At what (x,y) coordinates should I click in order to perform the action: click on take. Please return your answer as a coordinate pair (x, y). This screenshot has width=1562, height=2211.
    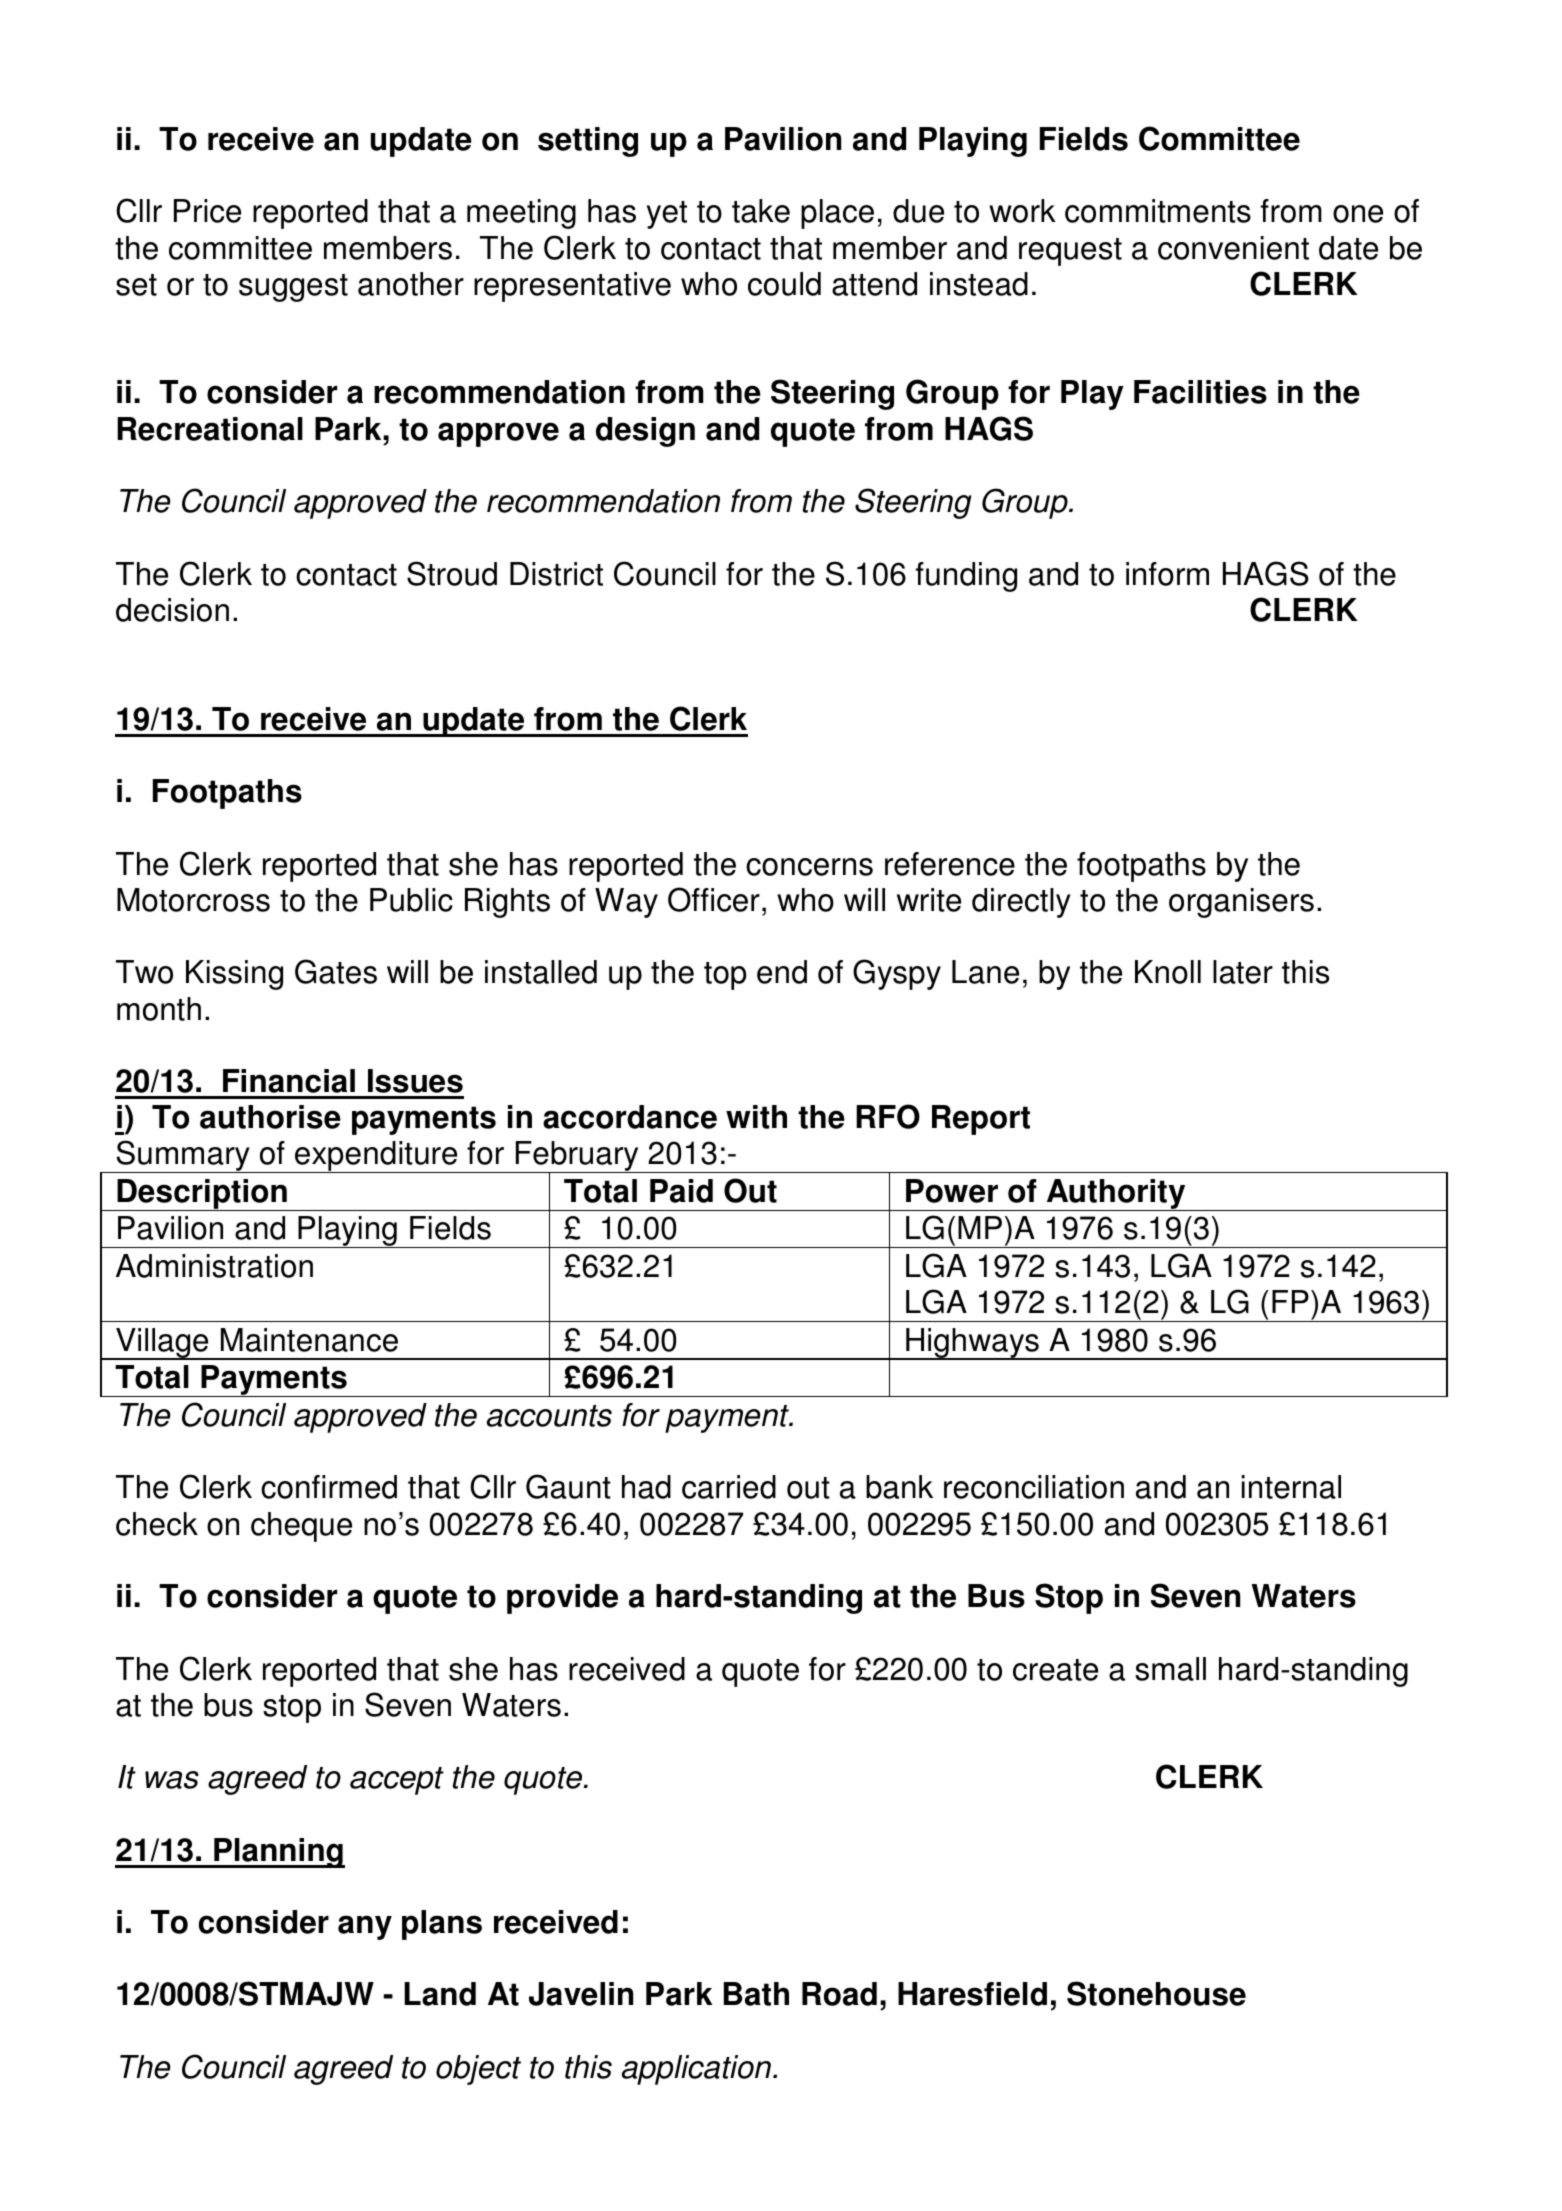
    Looking at the image, I should click on (761, 211).
